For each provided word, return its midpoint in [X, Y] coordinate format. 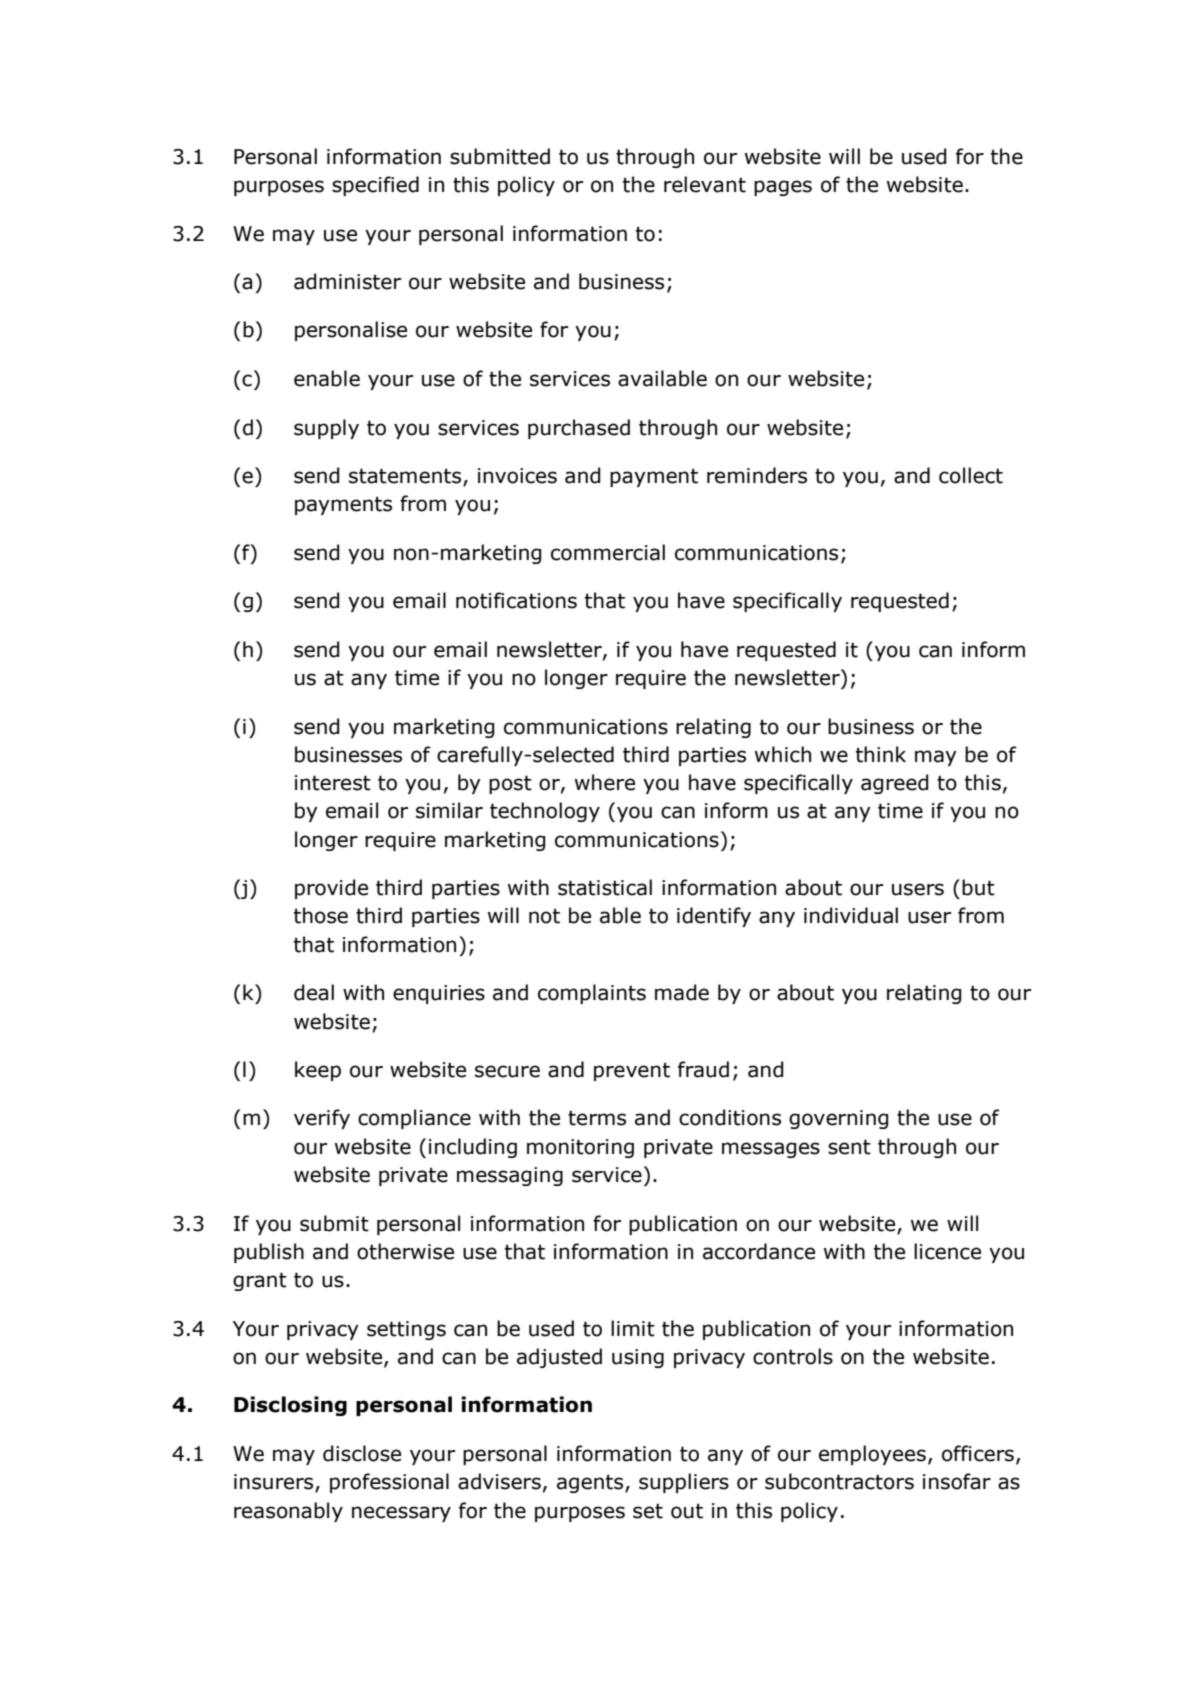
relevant [705, 184]
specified [375, 186]
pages [783, 188]
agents [591, 1484]
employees [872, 1455]
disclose [362, 1453]
